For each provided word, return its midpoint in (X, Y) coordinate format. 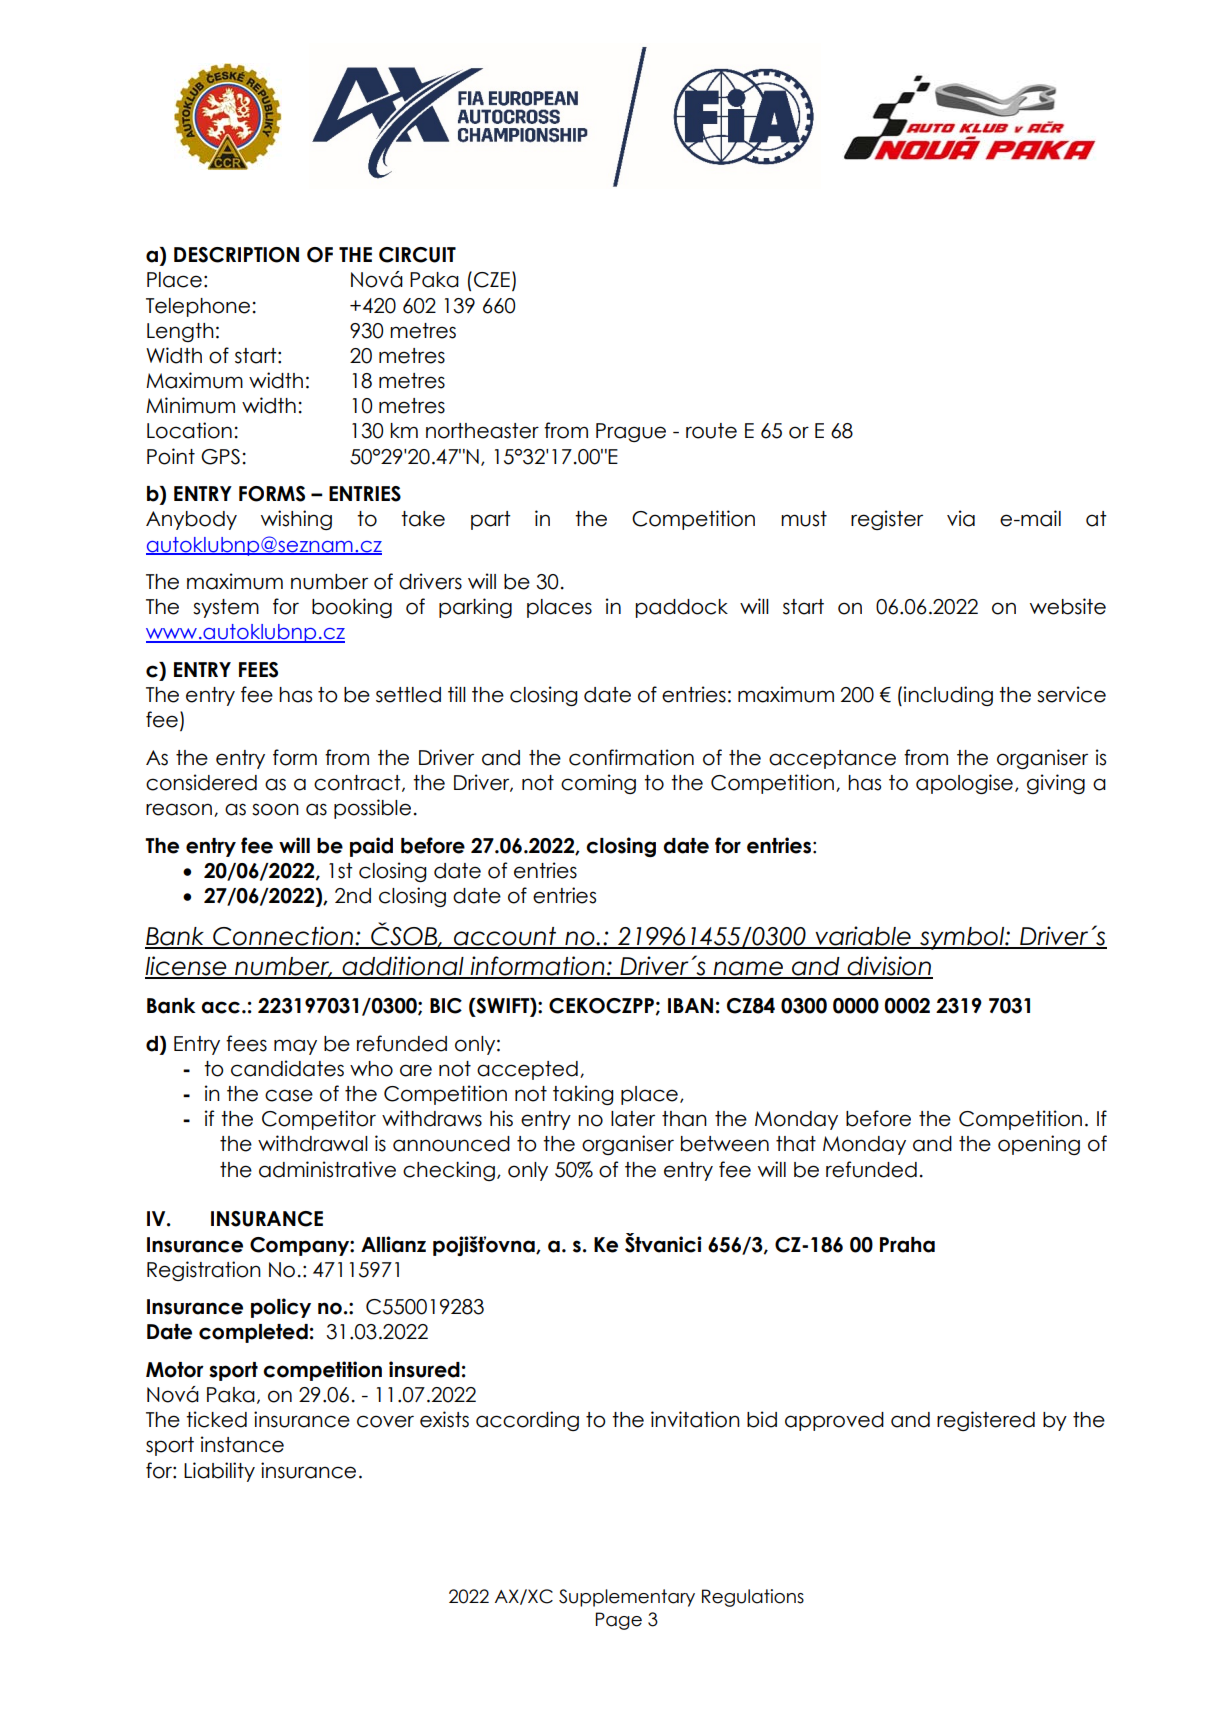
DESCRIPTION (236, 255)
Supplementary (627, 1598)
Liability (219, 1472)
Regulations (753, 1598)
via (961, 518)
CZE (492, 280)
